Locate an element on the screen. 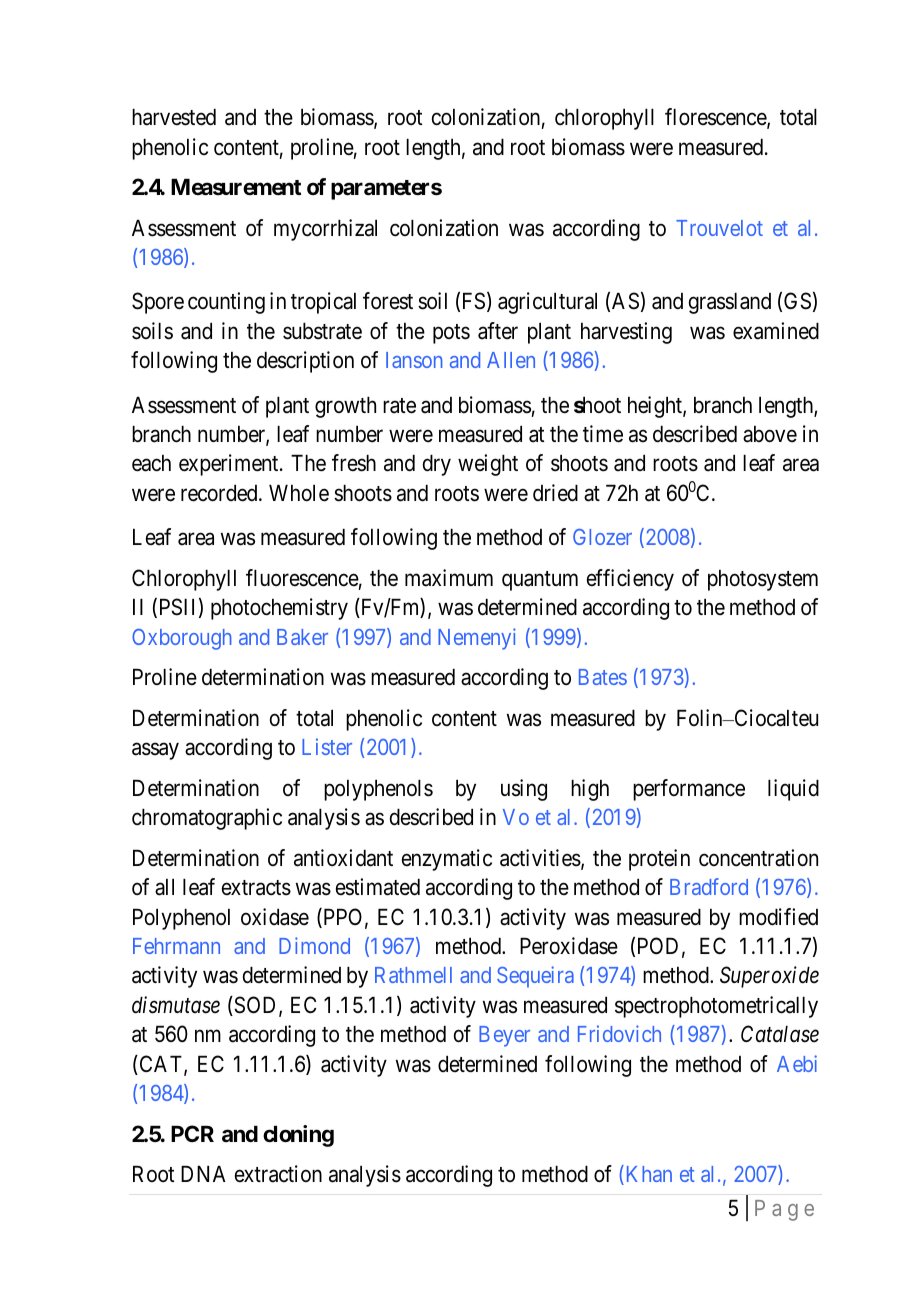 The image size is (924, 1314). chromatographic is located at coordinates (207, 819).
